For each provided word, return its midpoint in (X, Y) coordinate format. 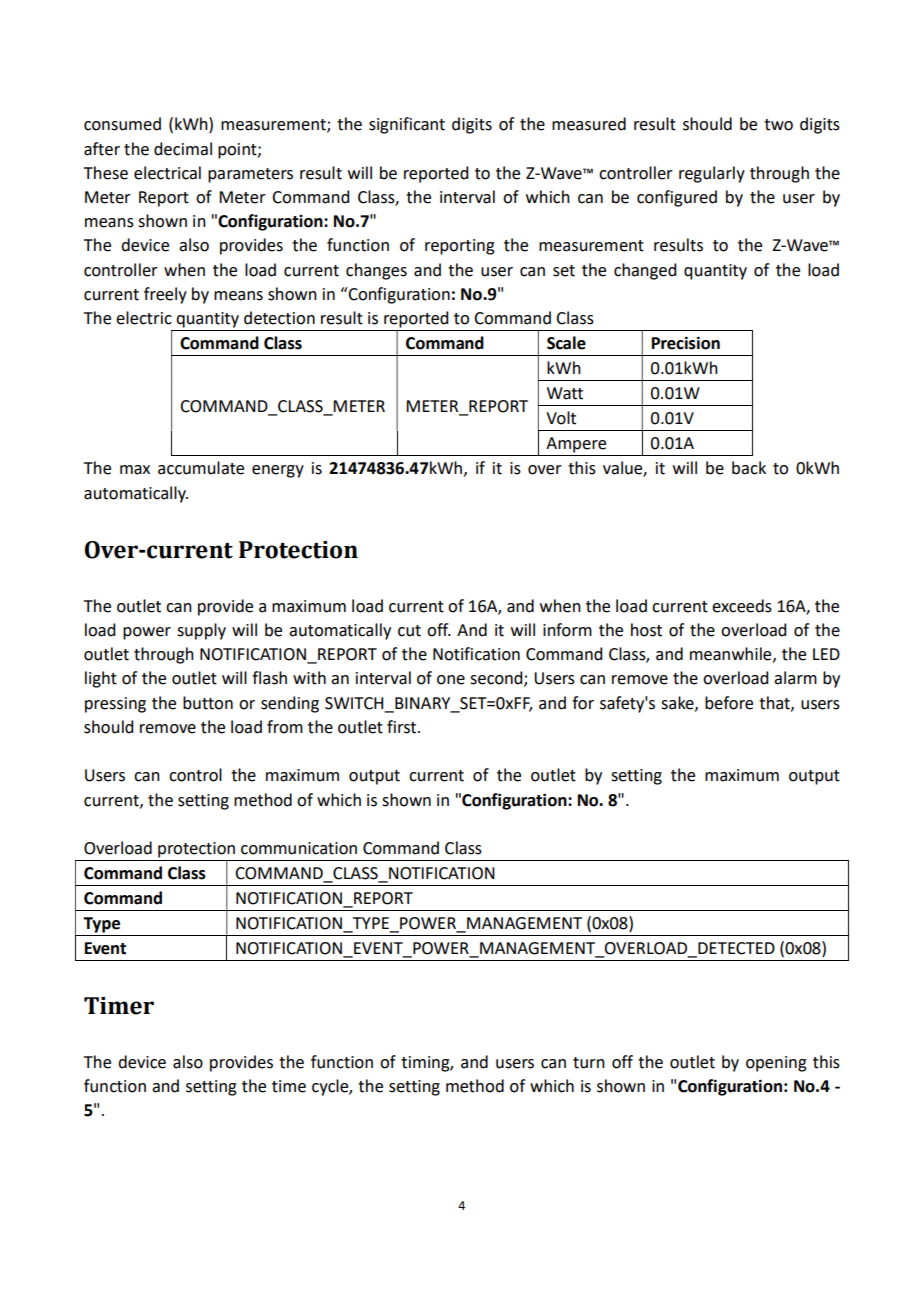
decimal (183, 149)
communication (299, 848)
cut (409, 631)
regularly (712, 174)
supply (201, 631)
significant (407, 125)
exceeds (742, 606)
